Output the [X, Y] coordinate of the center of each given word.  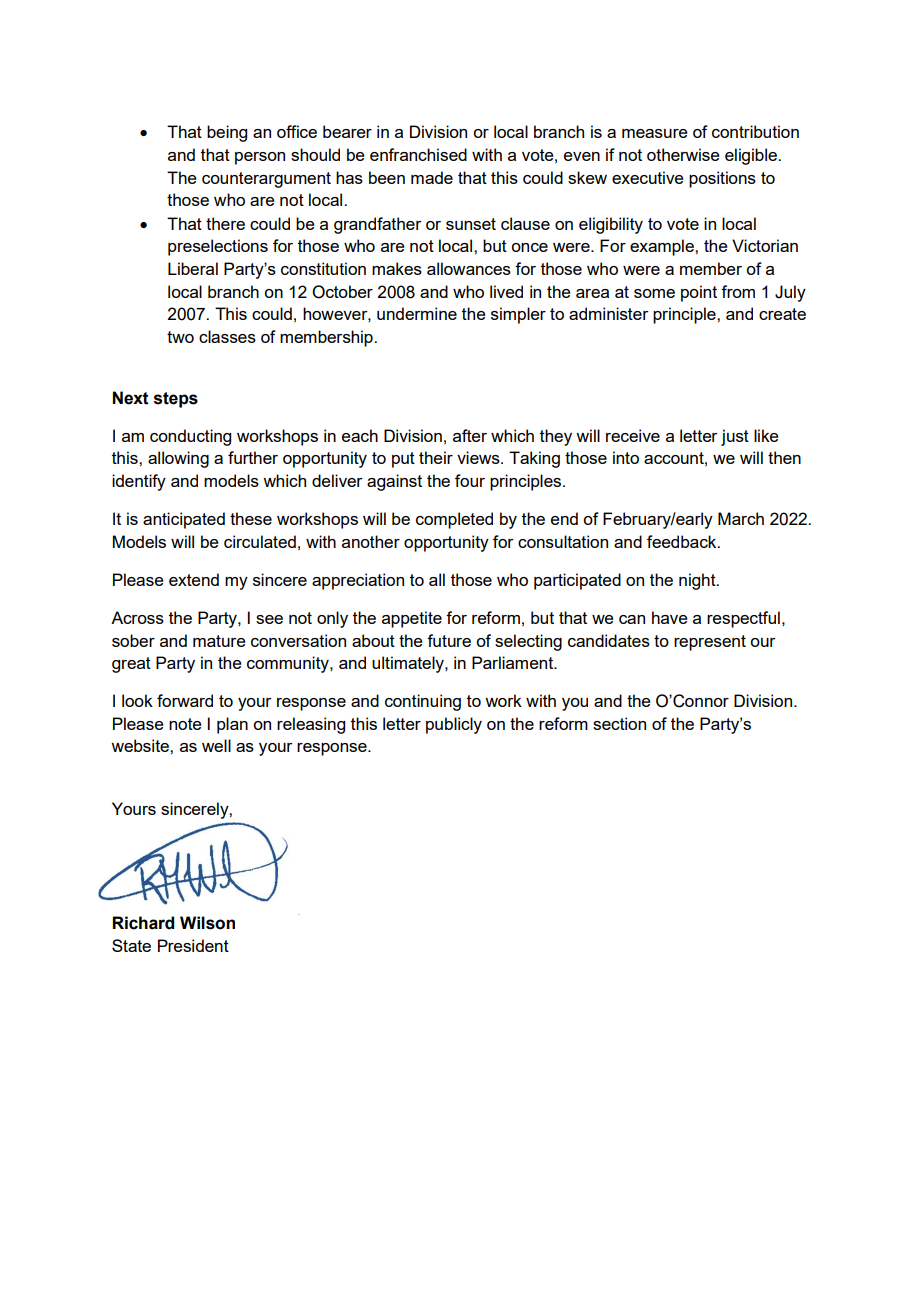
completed [454, 520]
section [619, 723]
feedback [683, 541]
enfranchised [418, 154]
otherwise [683, 154]
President [193, 945]
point [699, 293]
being [227, 133]
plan [232, 725]
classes [227, 336]
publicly [454, 725]
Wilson [207, 923]
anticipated [184, 520]
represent [710, 643]
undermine [417, 313]
